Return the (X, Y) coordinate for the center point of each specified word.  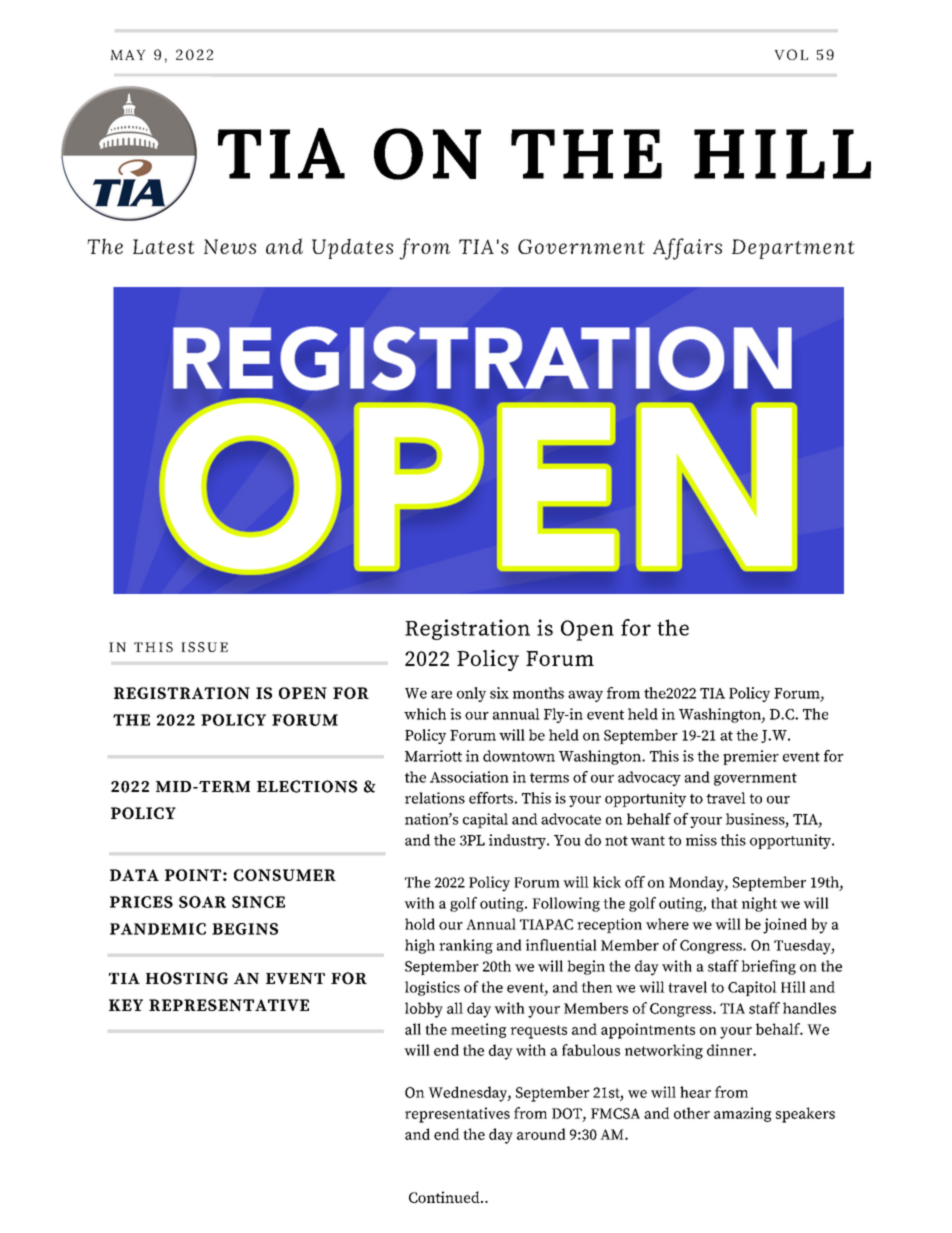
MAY (128, 55)
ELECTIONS (307, 786)
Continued (445, 1197)
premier (751, 757)
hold (420, 924)
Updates (352, 249)
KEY (126, 1005)
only (471, 694)
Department (793, 249)
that (724, 903)
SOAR (202, 902)
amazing (742, 1114)
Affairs (687, 249)
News (230, 246)
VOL (791, 54)
